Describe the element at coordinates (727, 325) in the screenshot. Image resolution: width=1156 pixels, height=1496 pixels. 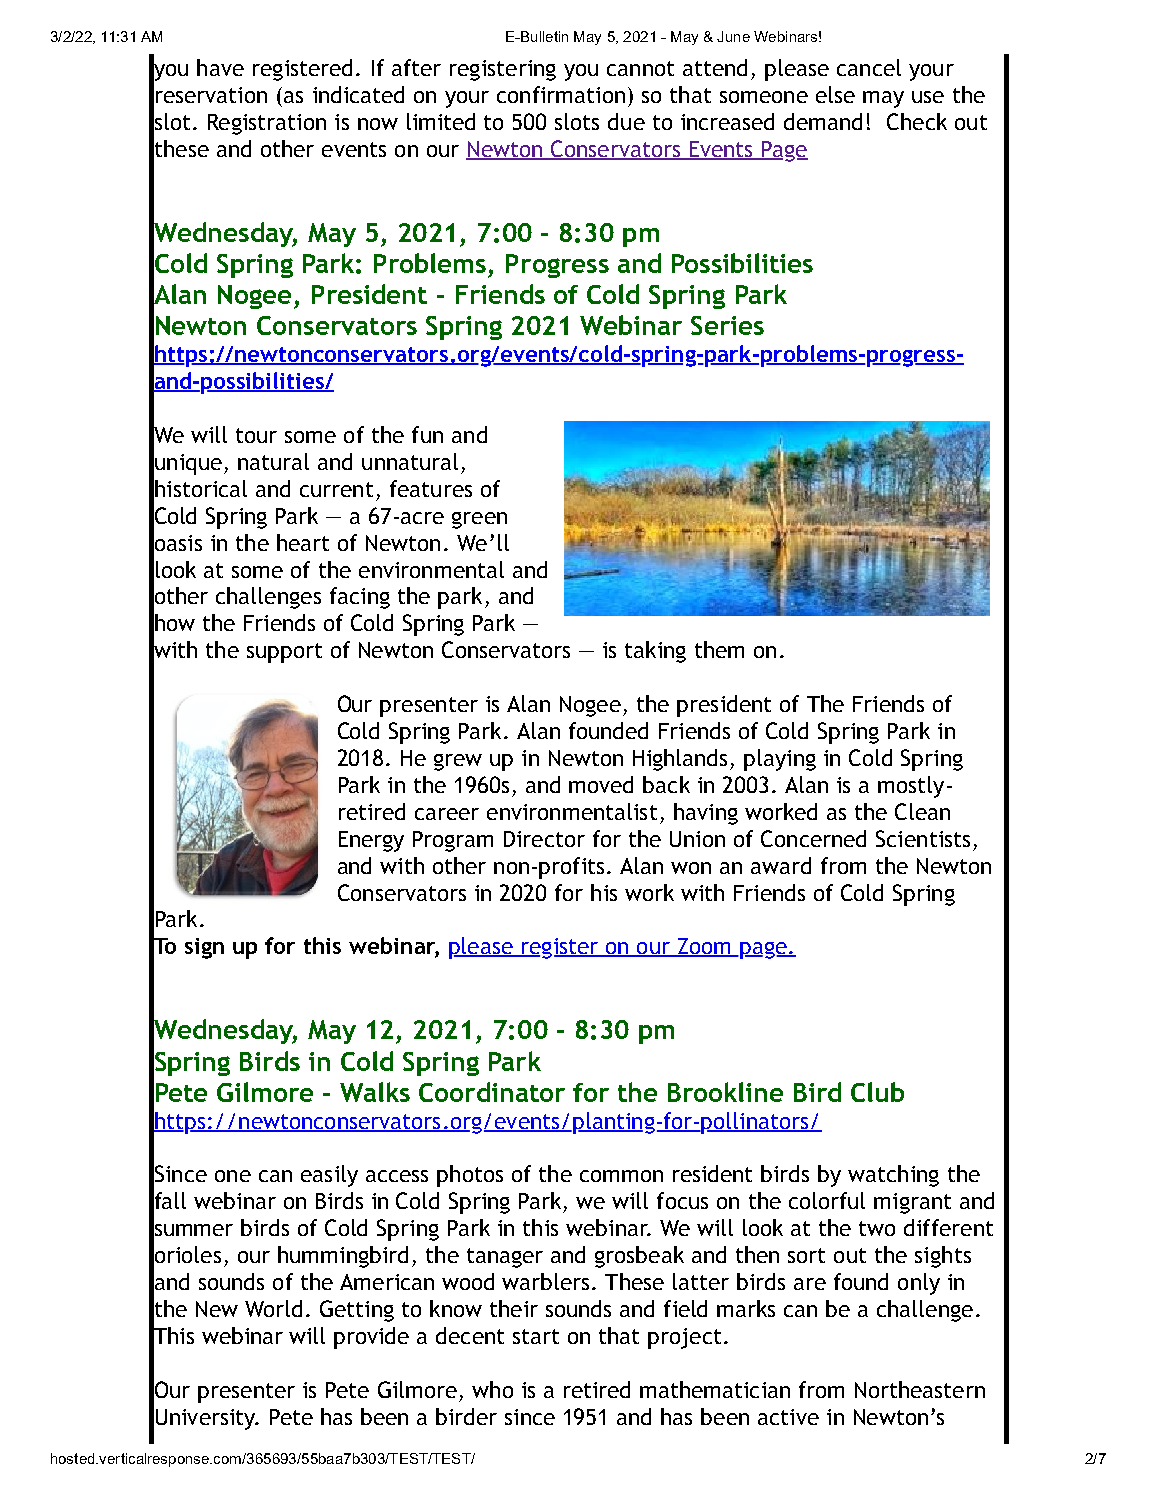
I see `Series` at that location.
